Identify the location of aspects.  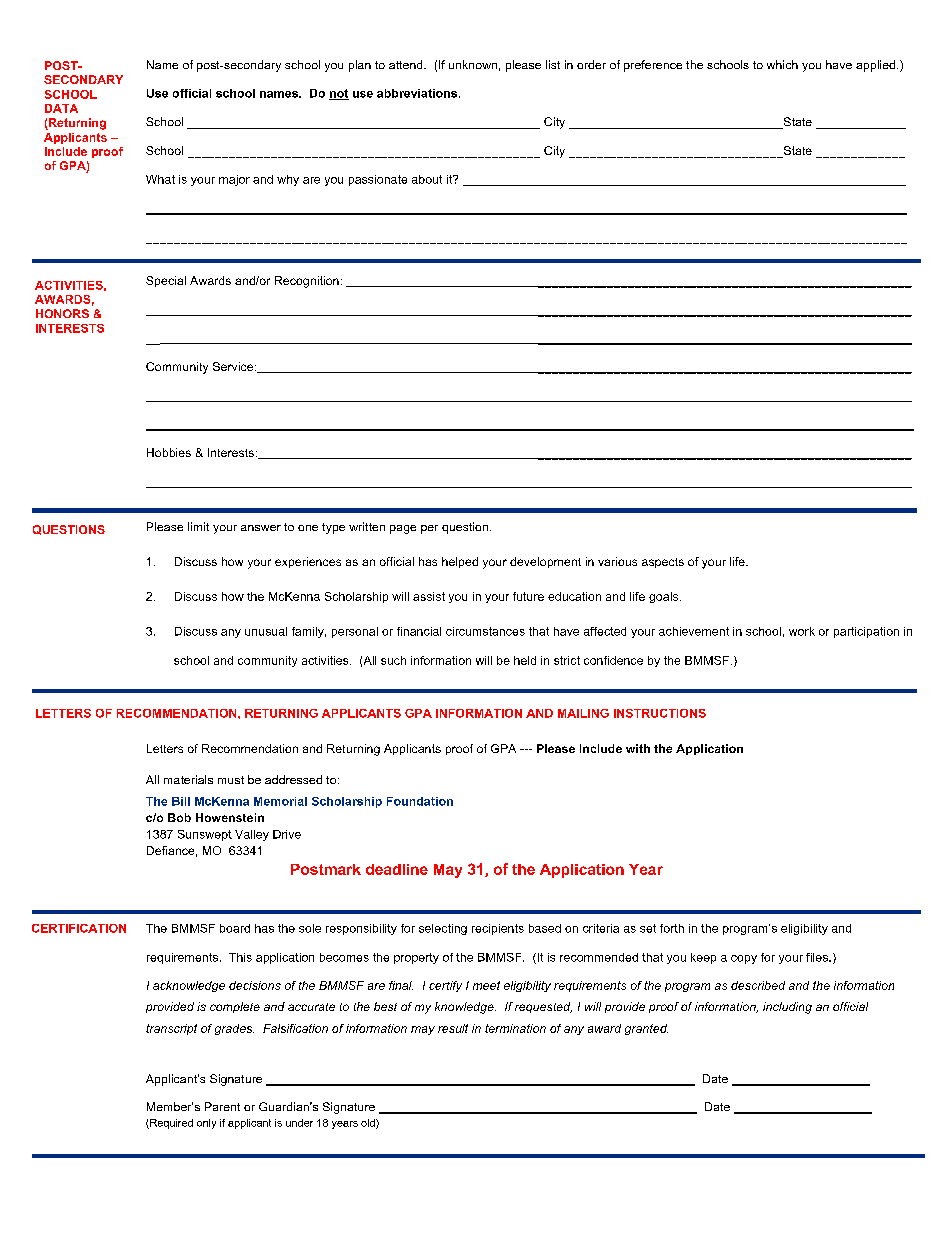
(663, 563).
